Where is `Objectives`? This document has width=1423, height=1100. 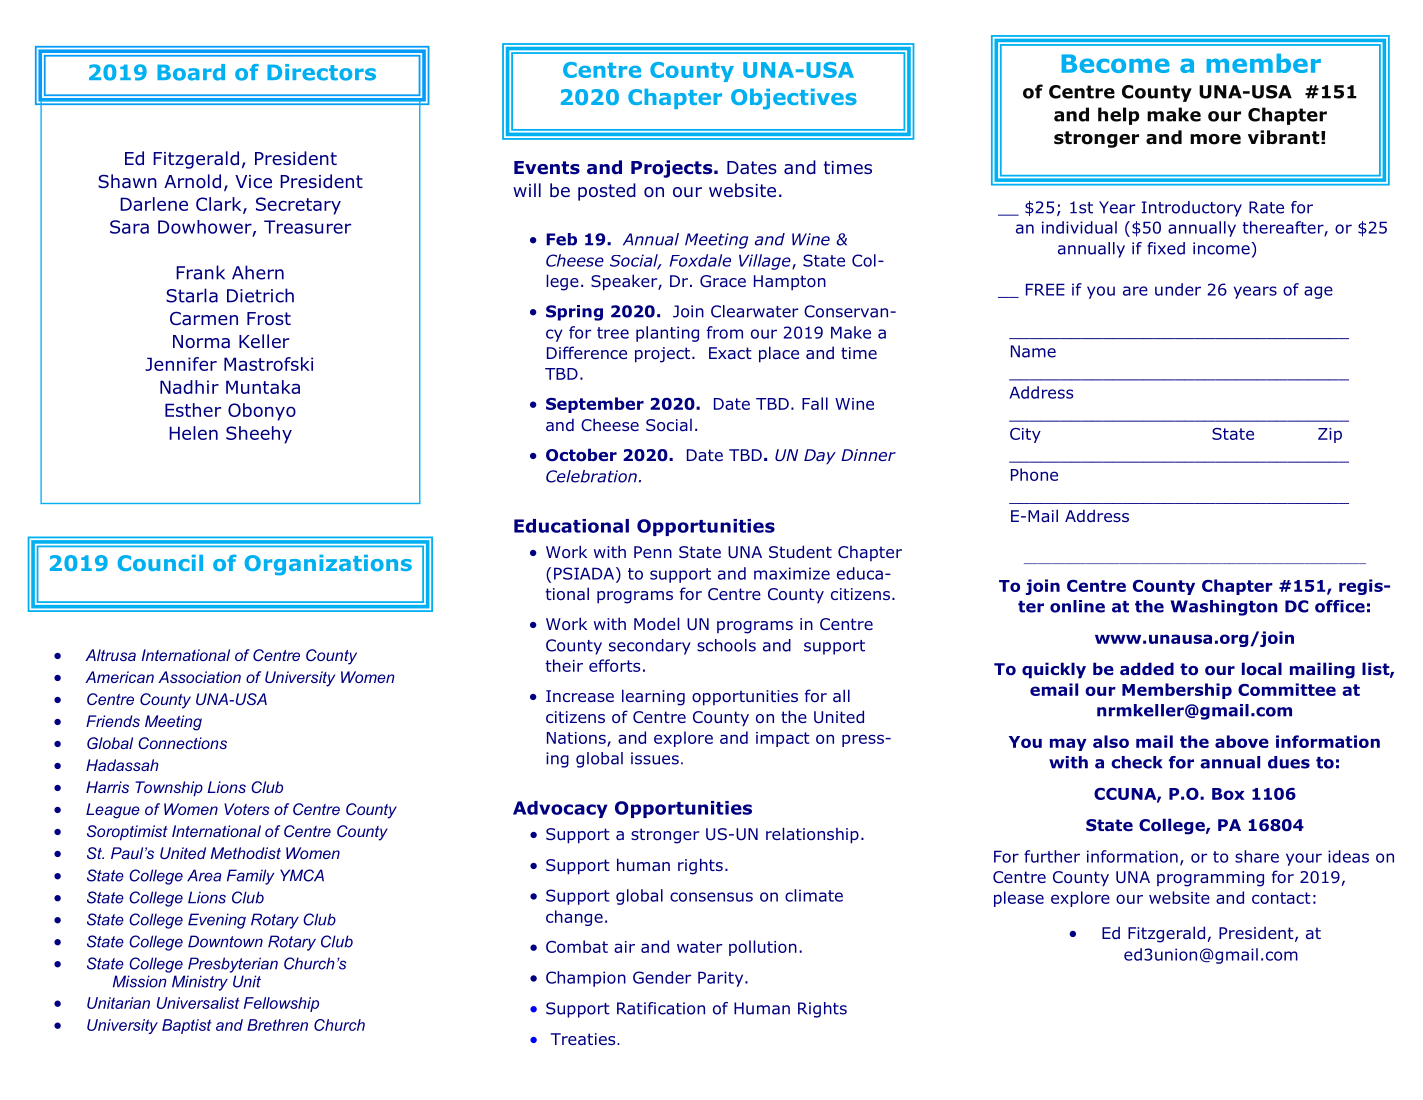 Objectives is located at coordinates (794, 99).
